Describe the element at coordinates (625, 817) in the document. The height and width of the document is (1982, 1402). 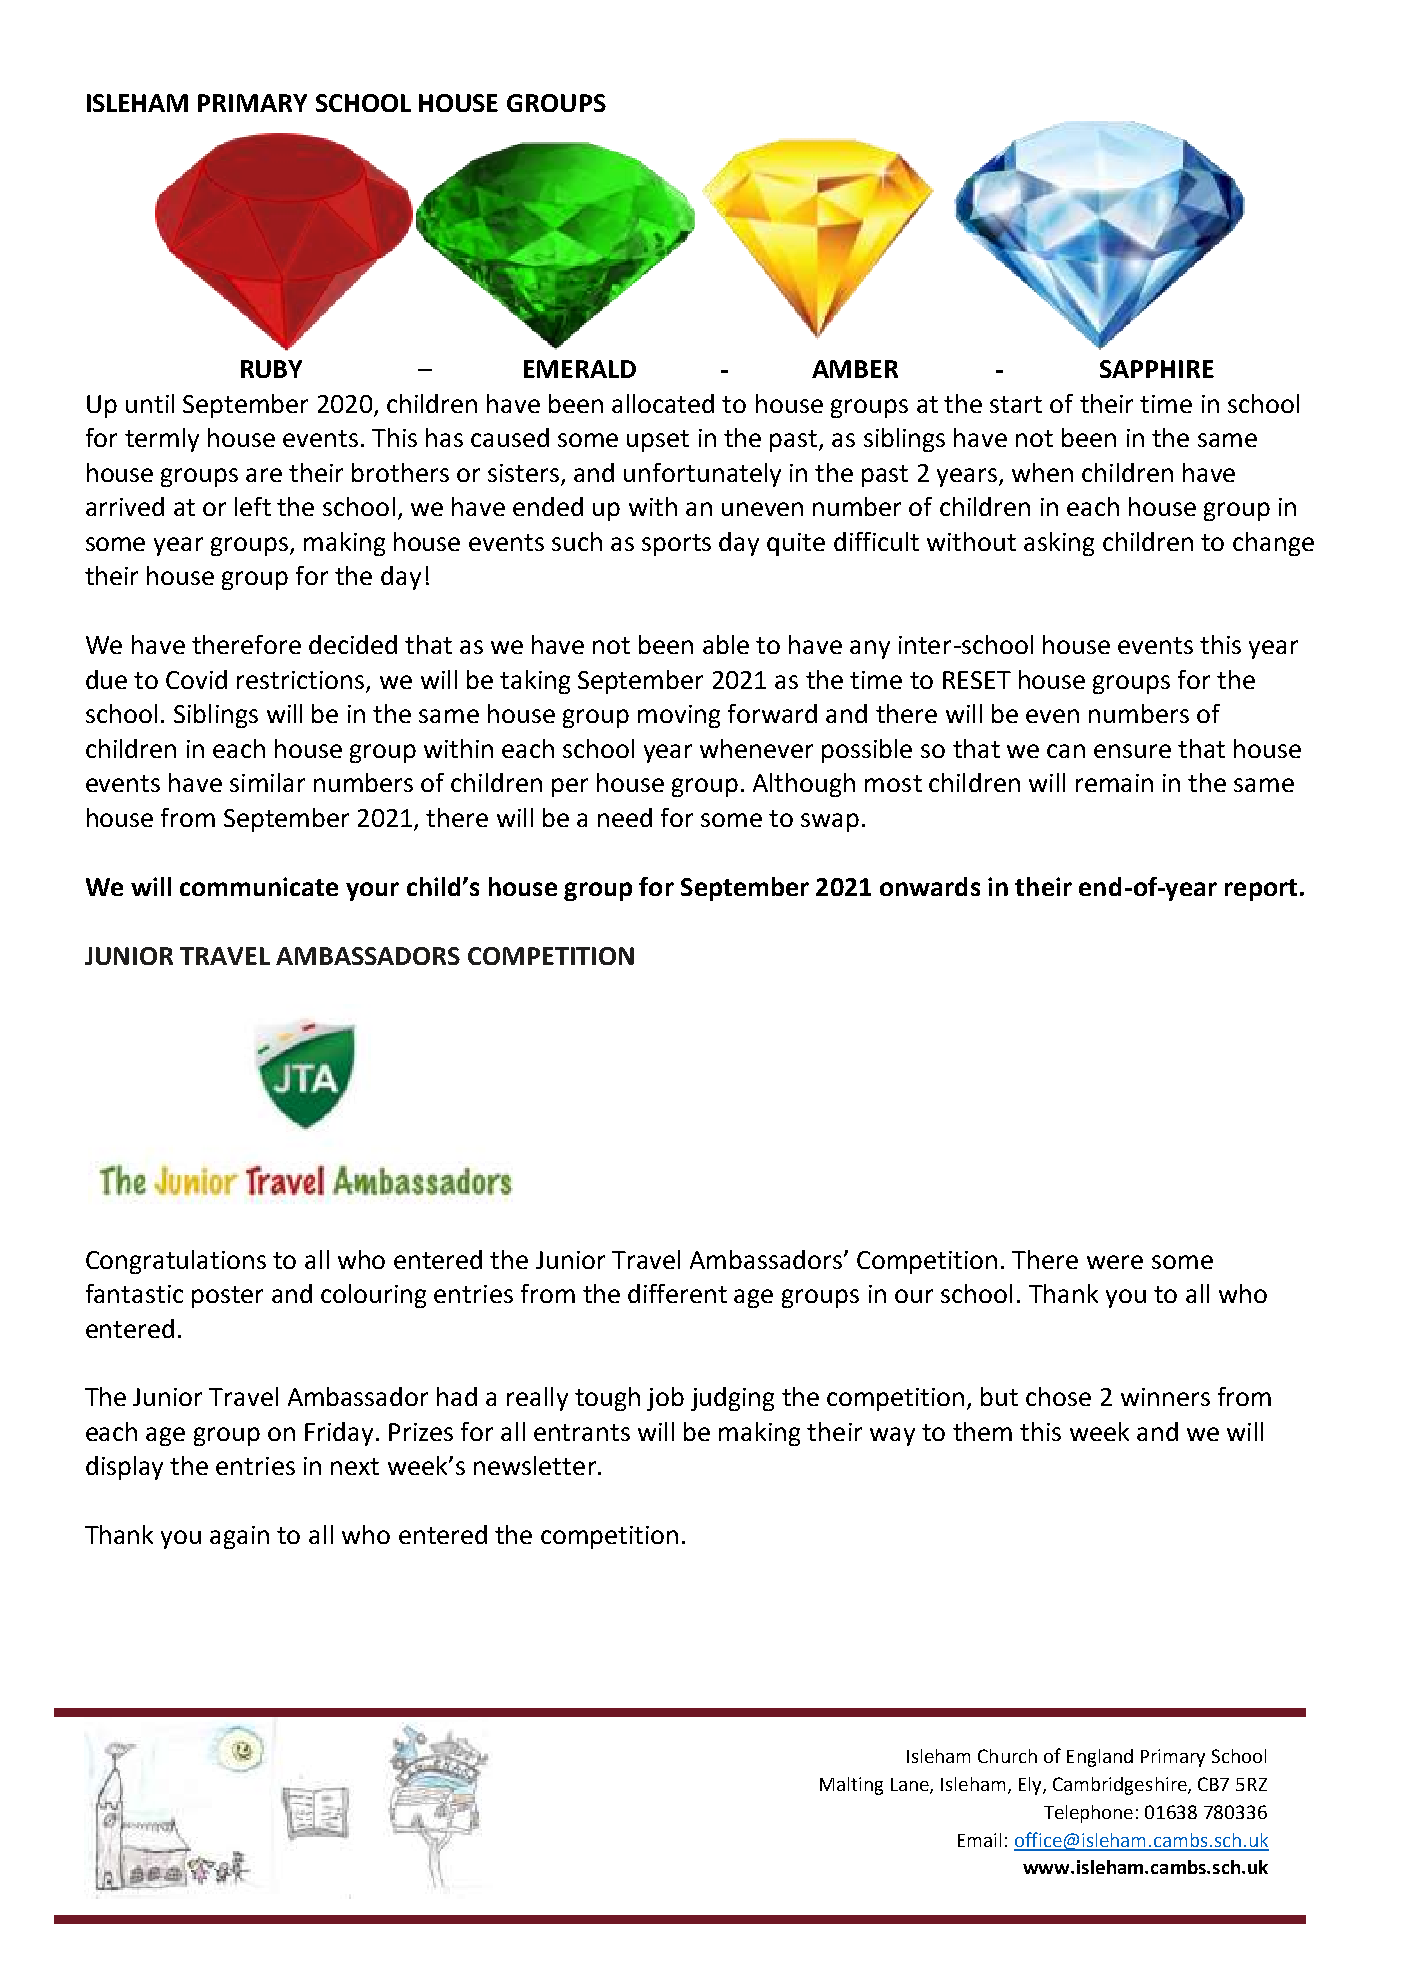
I see `need` at that location.
